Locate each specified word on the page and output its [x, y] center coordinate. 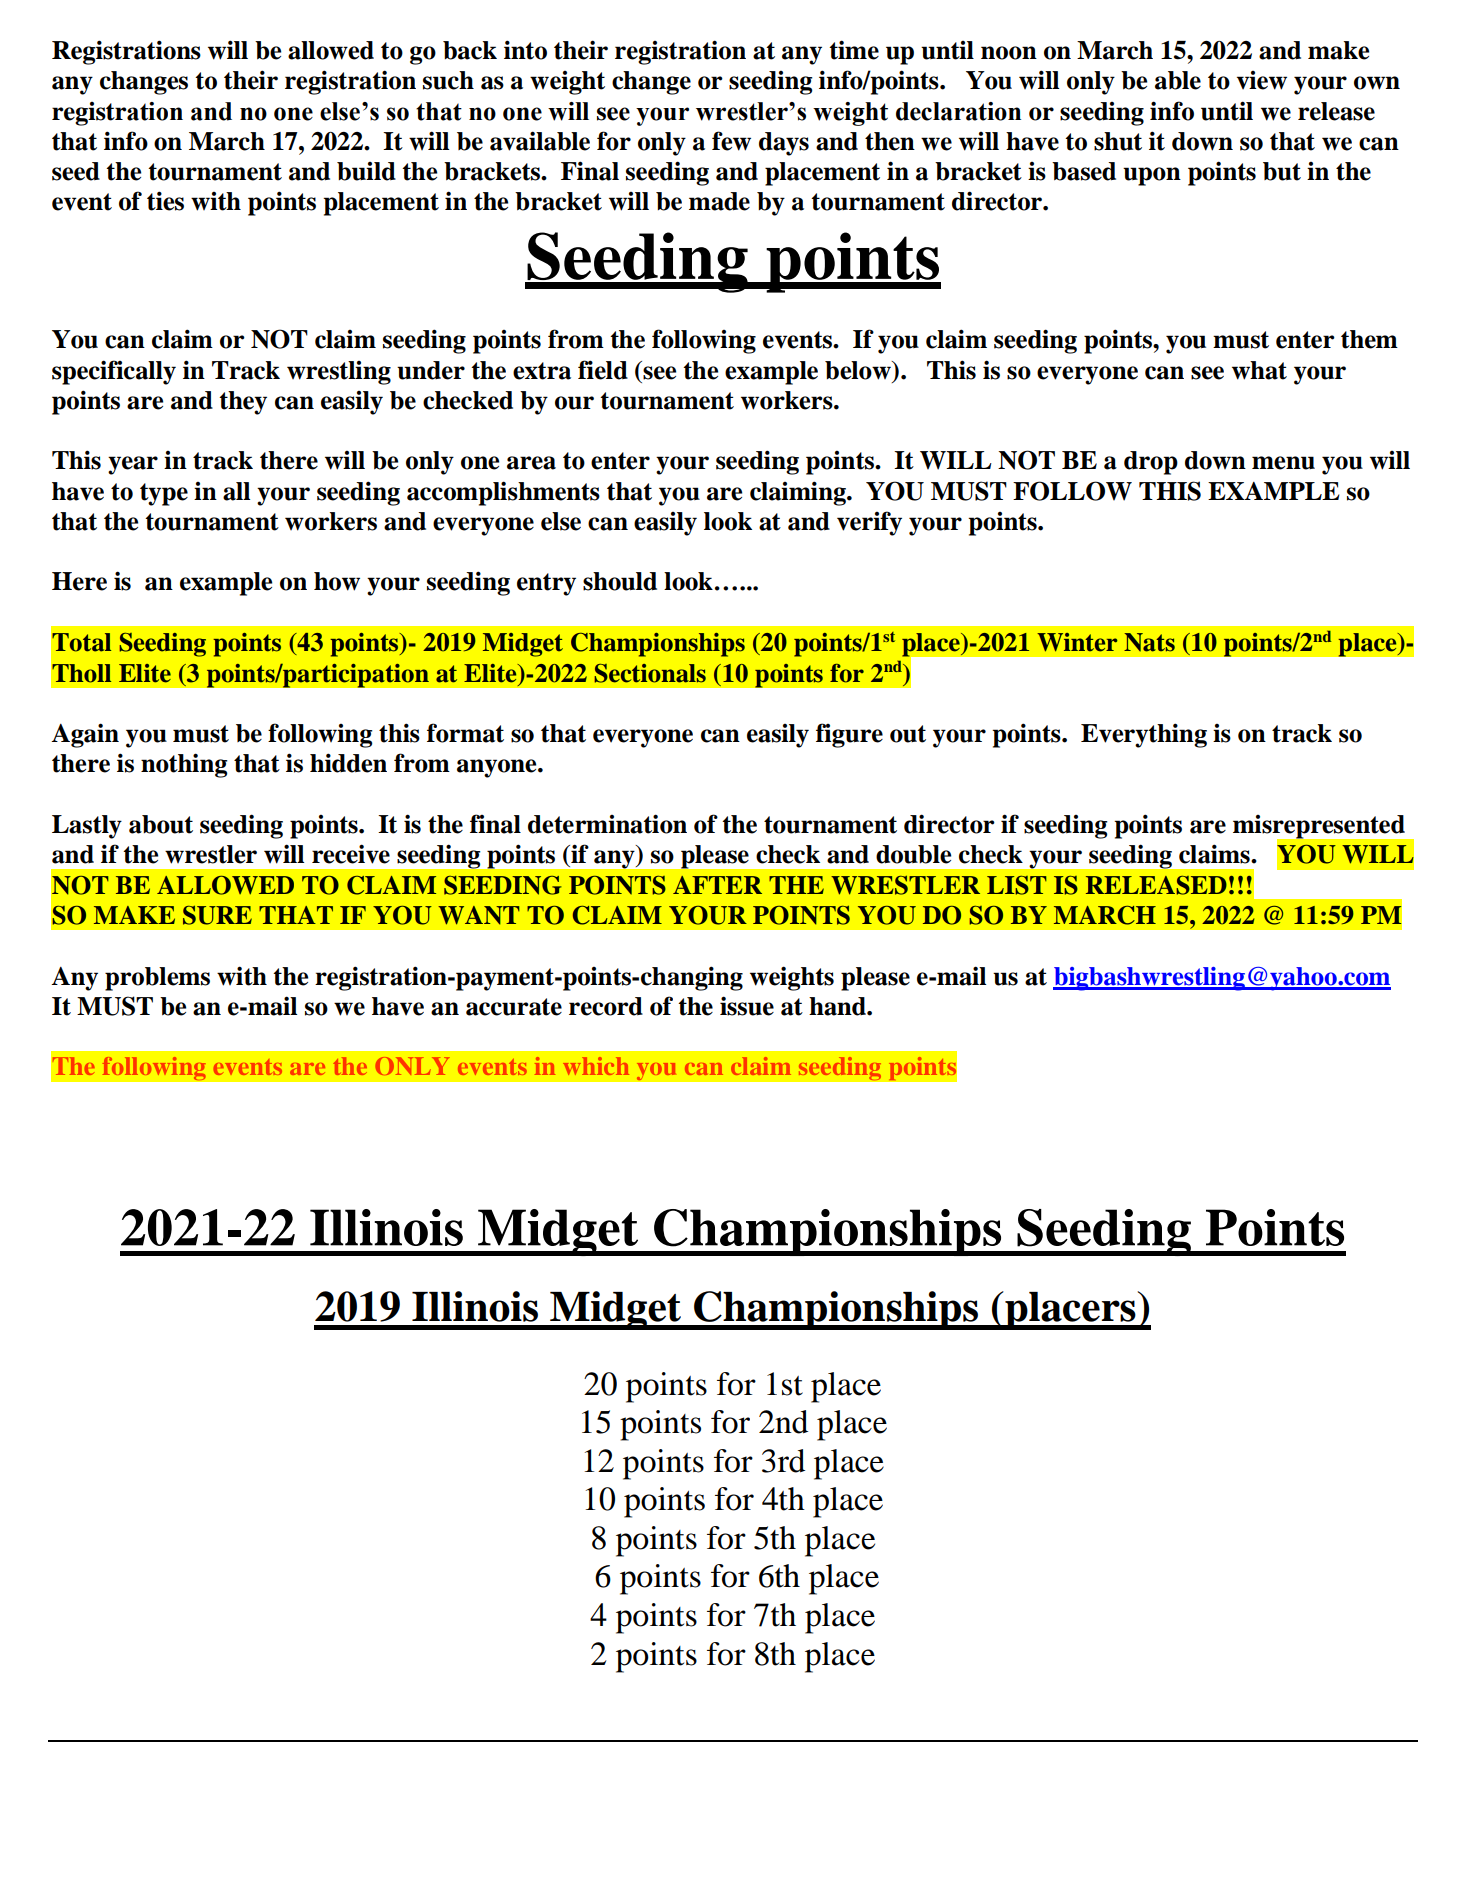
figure [849, 735]
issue [747, 1006]
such [448, 80]
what [1259, 370]
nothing [184, 765]
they [243, 403]
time [854, 50]
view [1262, 80]
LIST [1017, 885]
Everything [1144, 735]
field [603, 370]
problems [157, 979]
